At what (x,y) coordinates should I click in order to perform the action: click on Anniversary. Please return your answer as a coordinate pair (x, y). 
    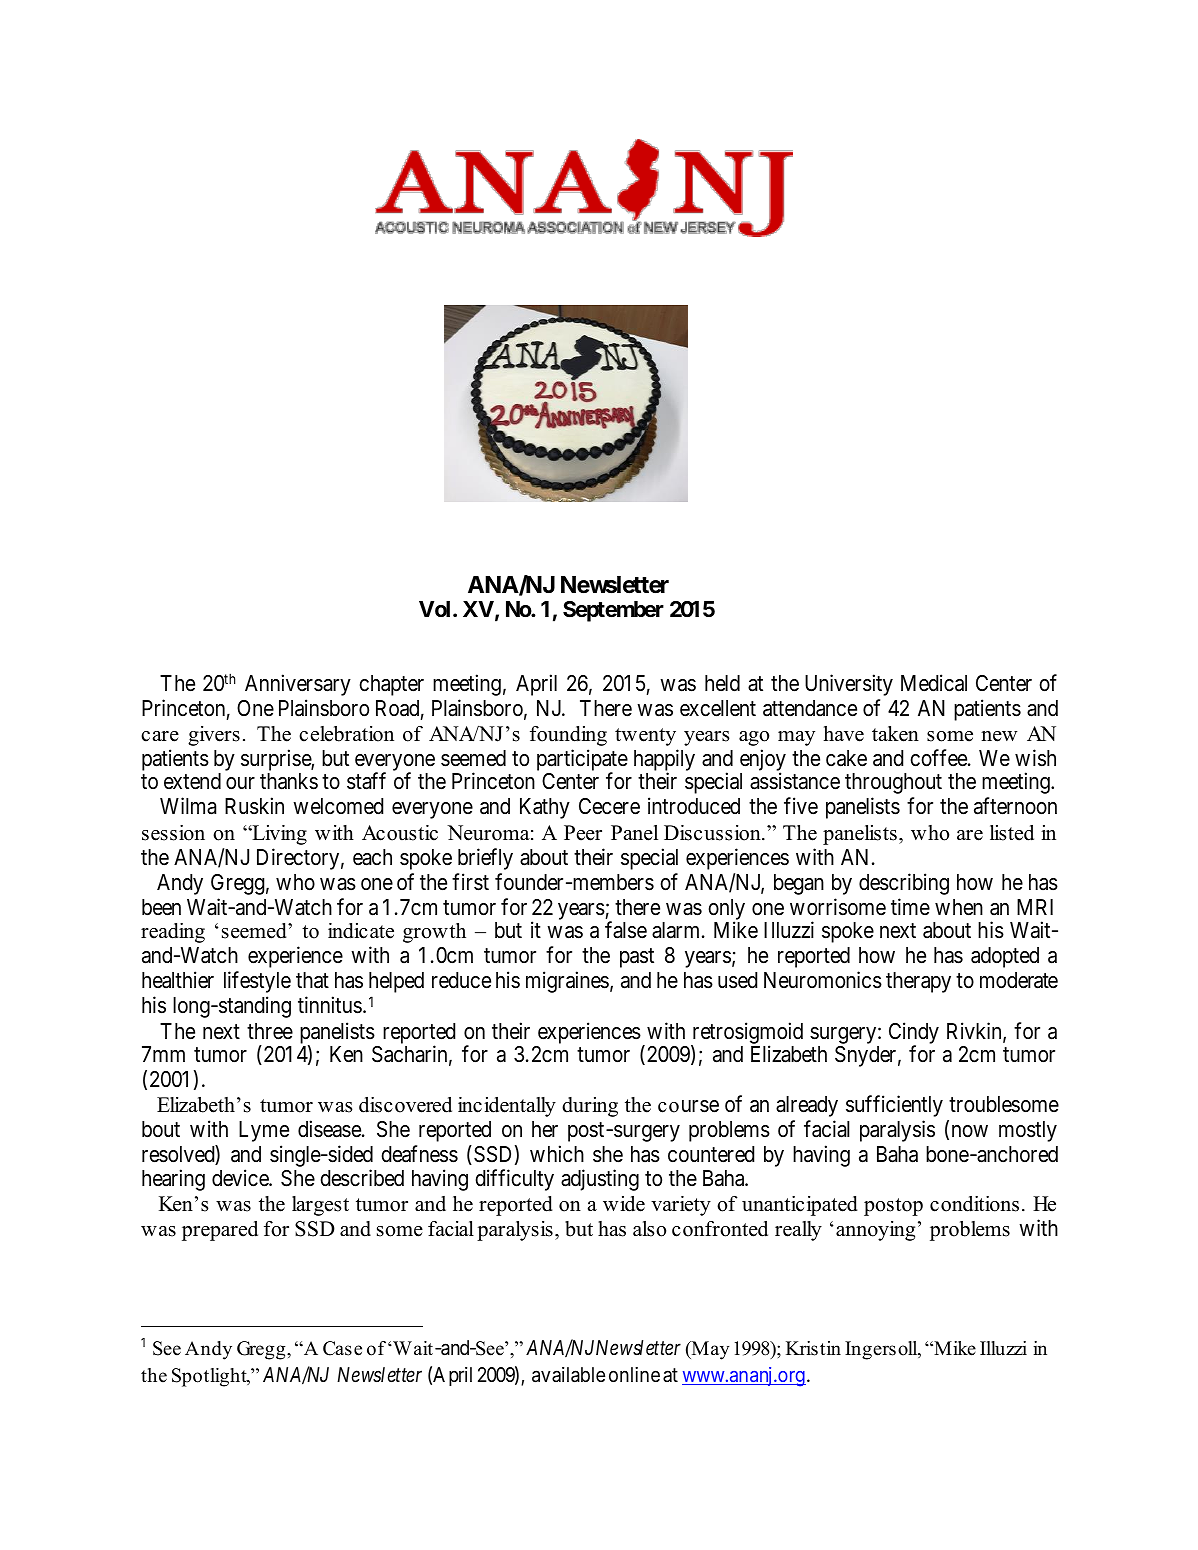
    Looking at the image, I should click on (298, 685).
